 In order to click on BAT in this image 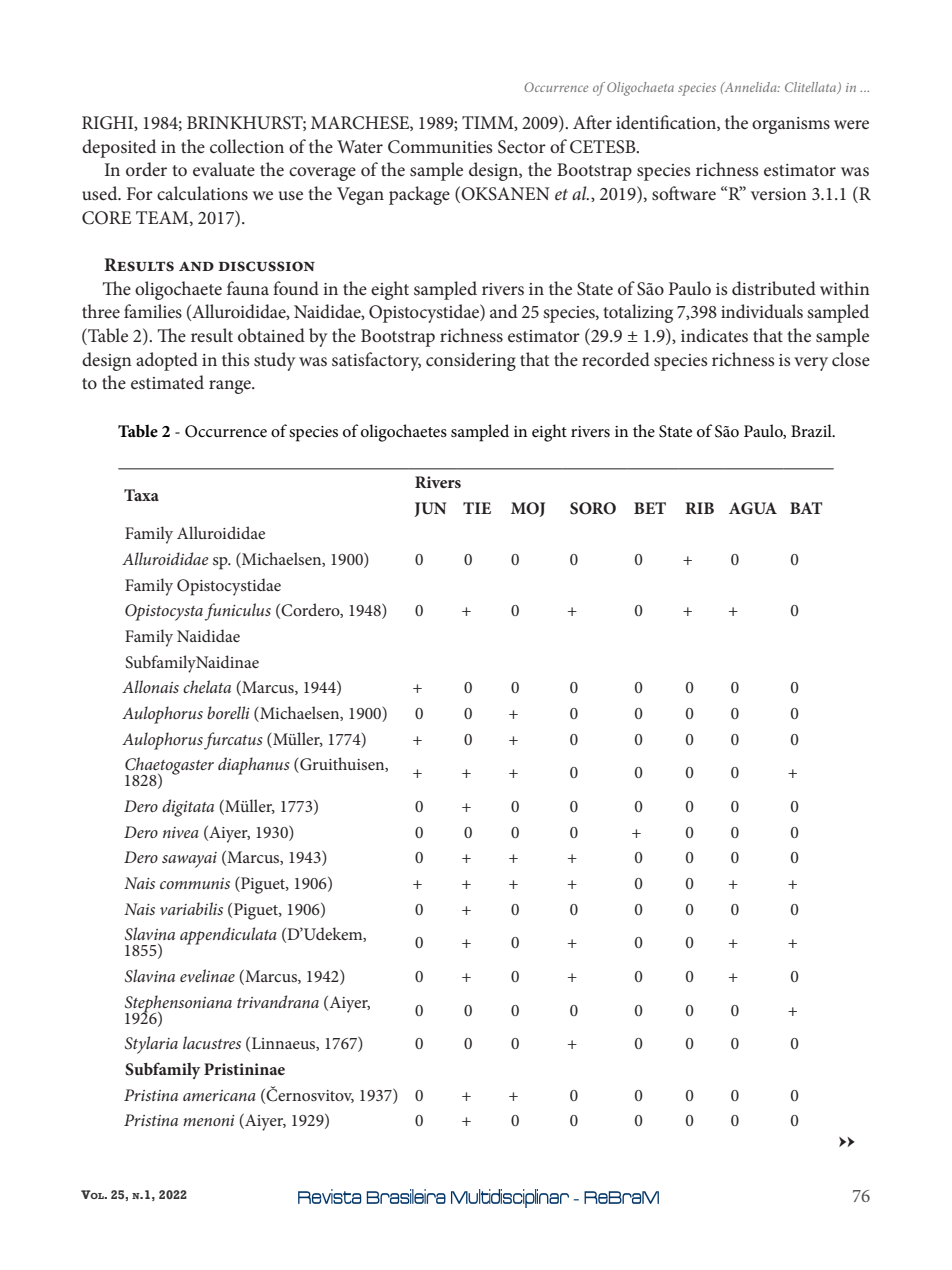, I will do `click(806, 508)`.
